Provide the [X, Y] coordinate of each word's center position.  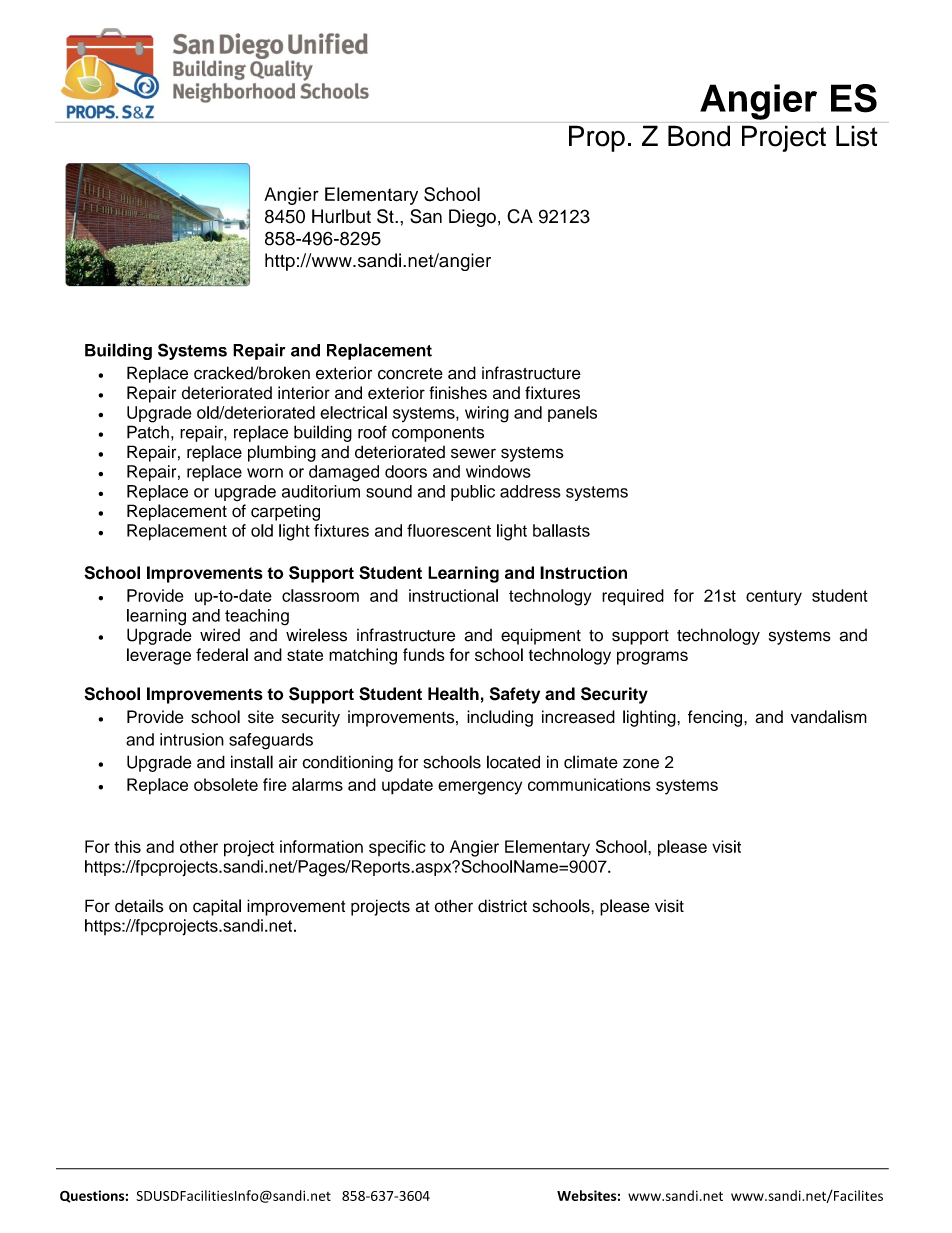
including [500, 718]
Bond [699, 136]
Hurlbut [341, 216]
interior [304, 392]
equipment [541, 636]
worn [265, 473]
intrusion [192, 739]
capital [217, 907]
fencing [716, 718]
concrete [410, 374]
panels [572, 414]
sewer [473, 453]
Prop [597, 138]
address [530, 491]
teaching [257, 617]
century [774, 598]
